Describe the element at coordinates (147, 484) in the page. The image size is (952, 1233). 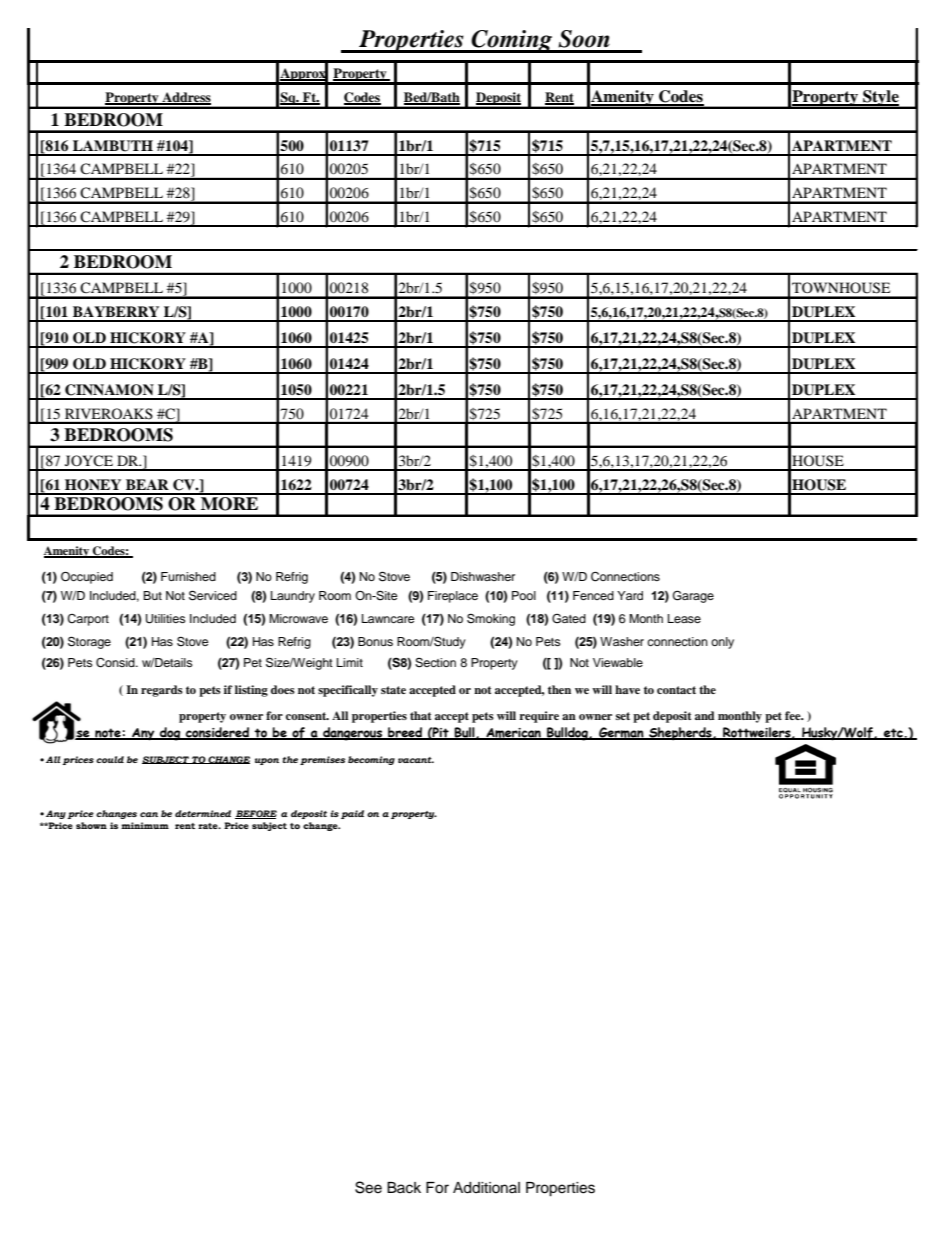
I see `BEAR` at that location.
